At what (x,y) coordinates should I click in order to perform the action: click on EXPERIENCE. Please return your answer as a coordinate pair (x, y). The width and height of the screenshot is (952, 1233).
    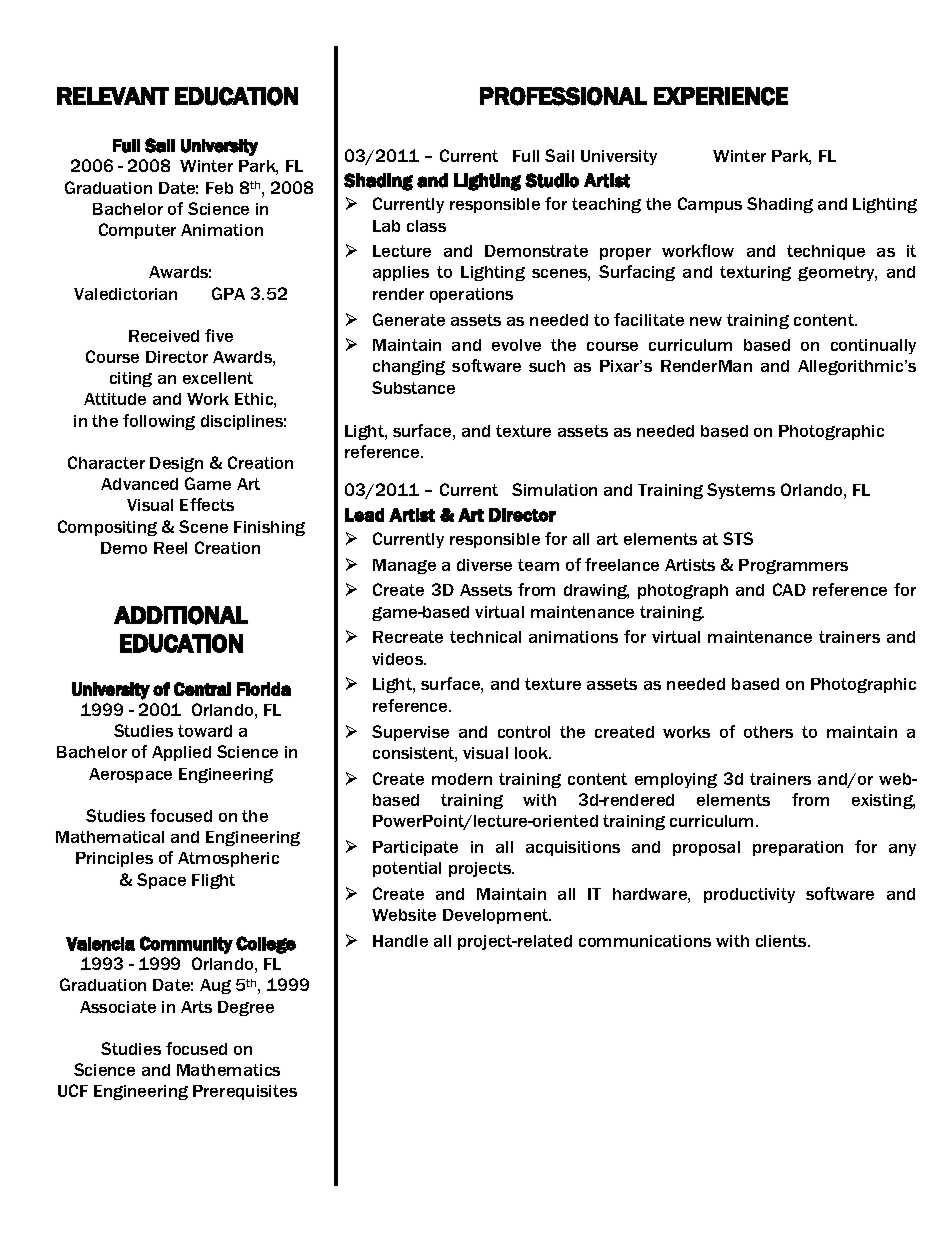
    Looking at the image, I should click on (721, 96).
